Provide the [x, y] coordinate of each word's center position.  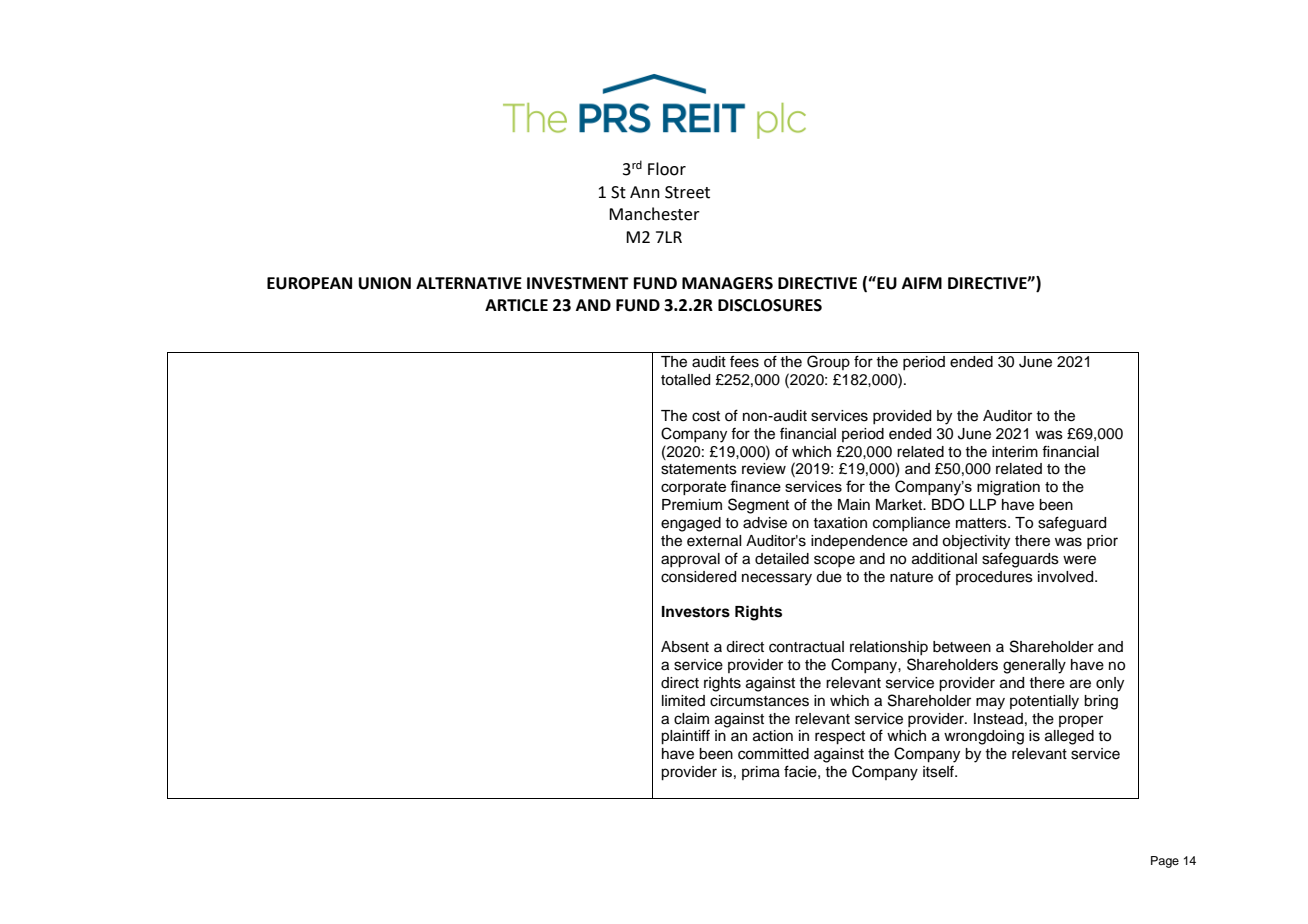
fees [744, 361]
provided [902, 417]
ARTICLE [516, 305]
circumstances [759, 701]
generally [1034, 666]
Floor [667, 169]
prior [1102, 542]
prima [761, 773]
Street [687, 192]
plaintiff [685, 737]
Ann [645, 192]
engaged [691, 524]
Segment [758, 506]
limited [683, 701]
